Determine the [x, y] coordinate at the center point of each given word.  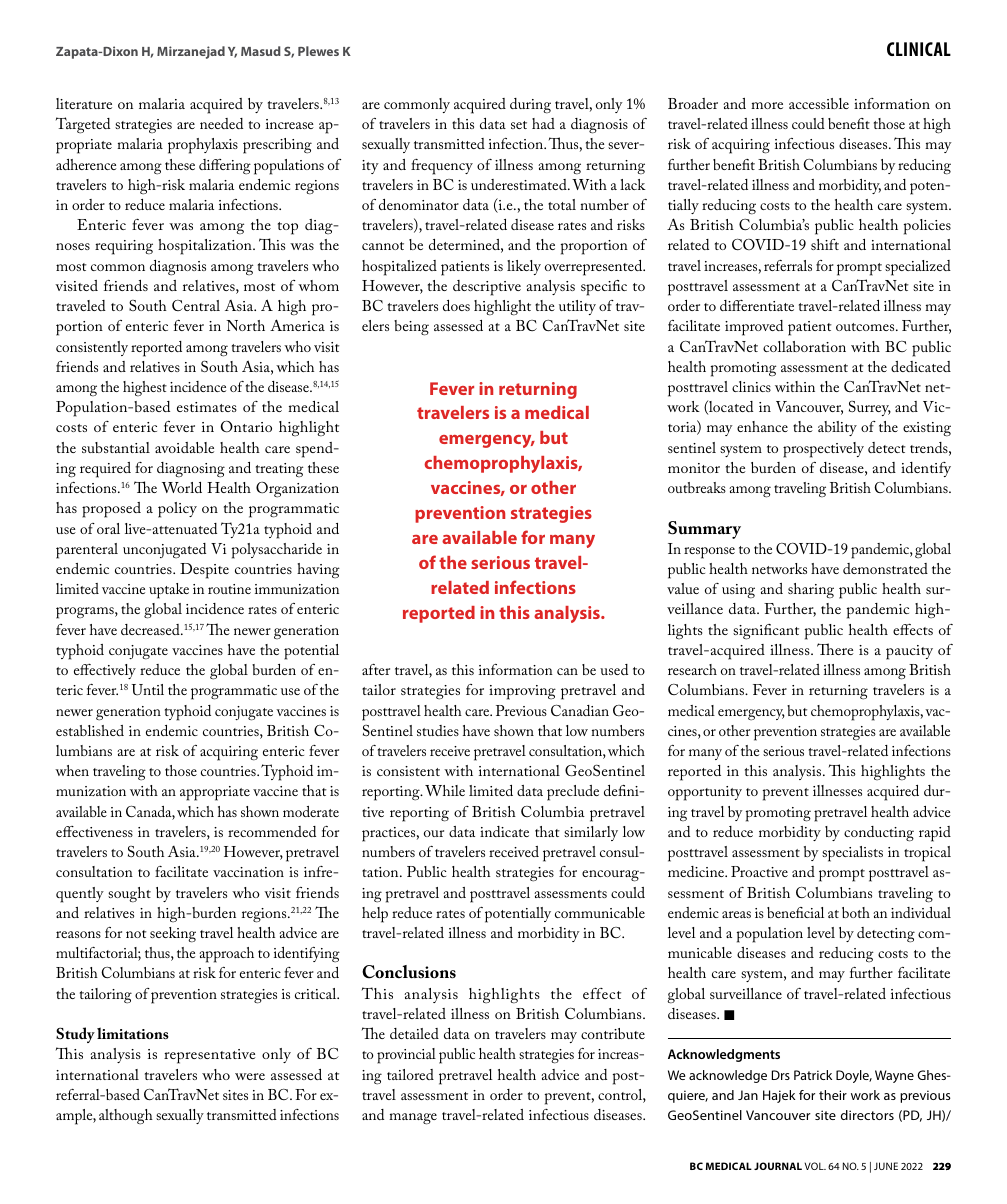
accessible [819, 103]
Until [147, 689]
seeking [173, 935]
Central [196, 305]
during [530, 106]
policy [177, 510]
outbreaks [697, 487]
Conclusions [409, 972]
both [856, 912]
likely [524, 267]
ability [837, 428]
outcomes [866, 327]
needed [221, 123]
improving [522, 692]
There [835, 649]
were [250, 1076]
